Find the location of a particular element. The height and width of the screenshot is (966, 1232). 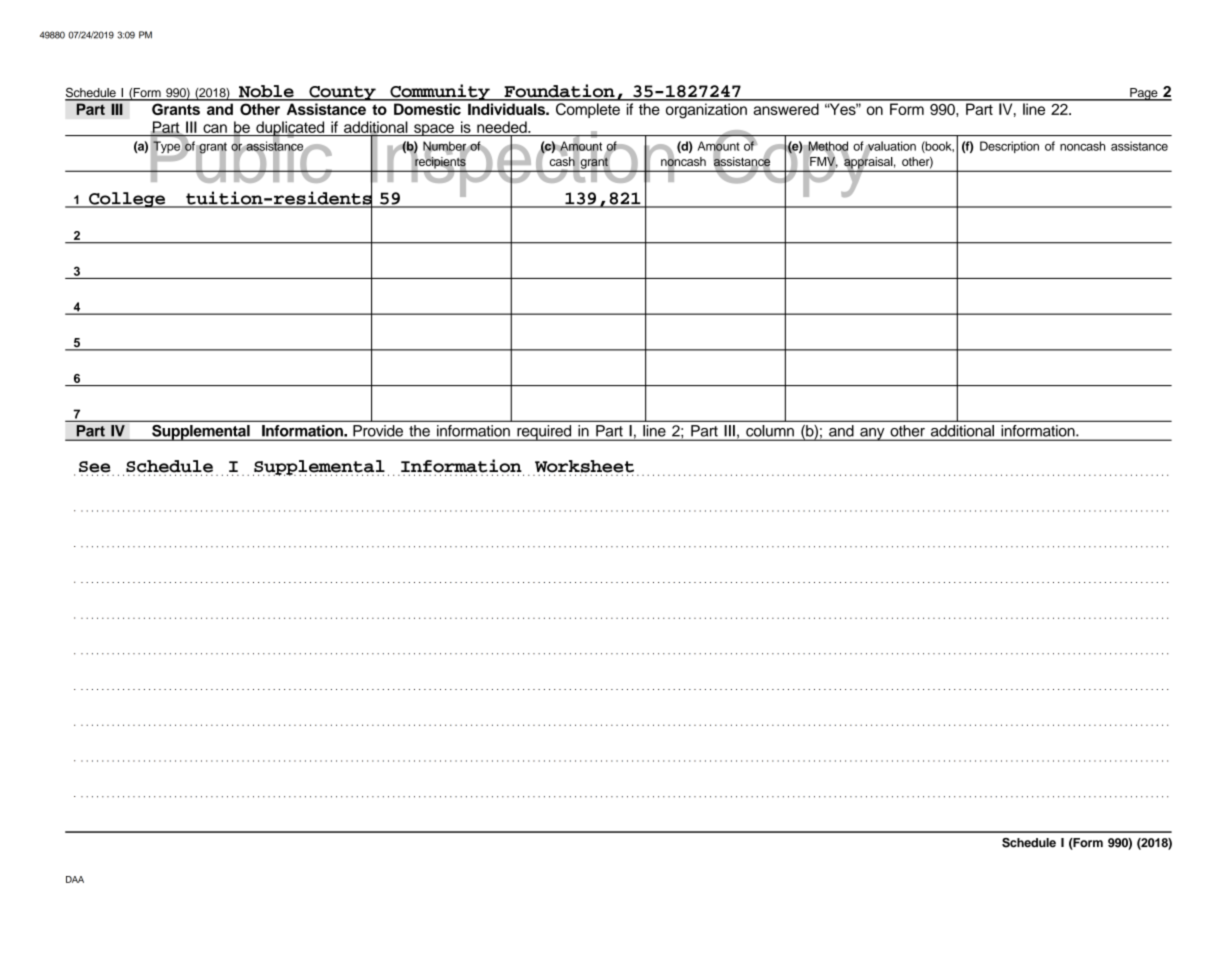

Worksheet is located at coordinates (584, 467).
